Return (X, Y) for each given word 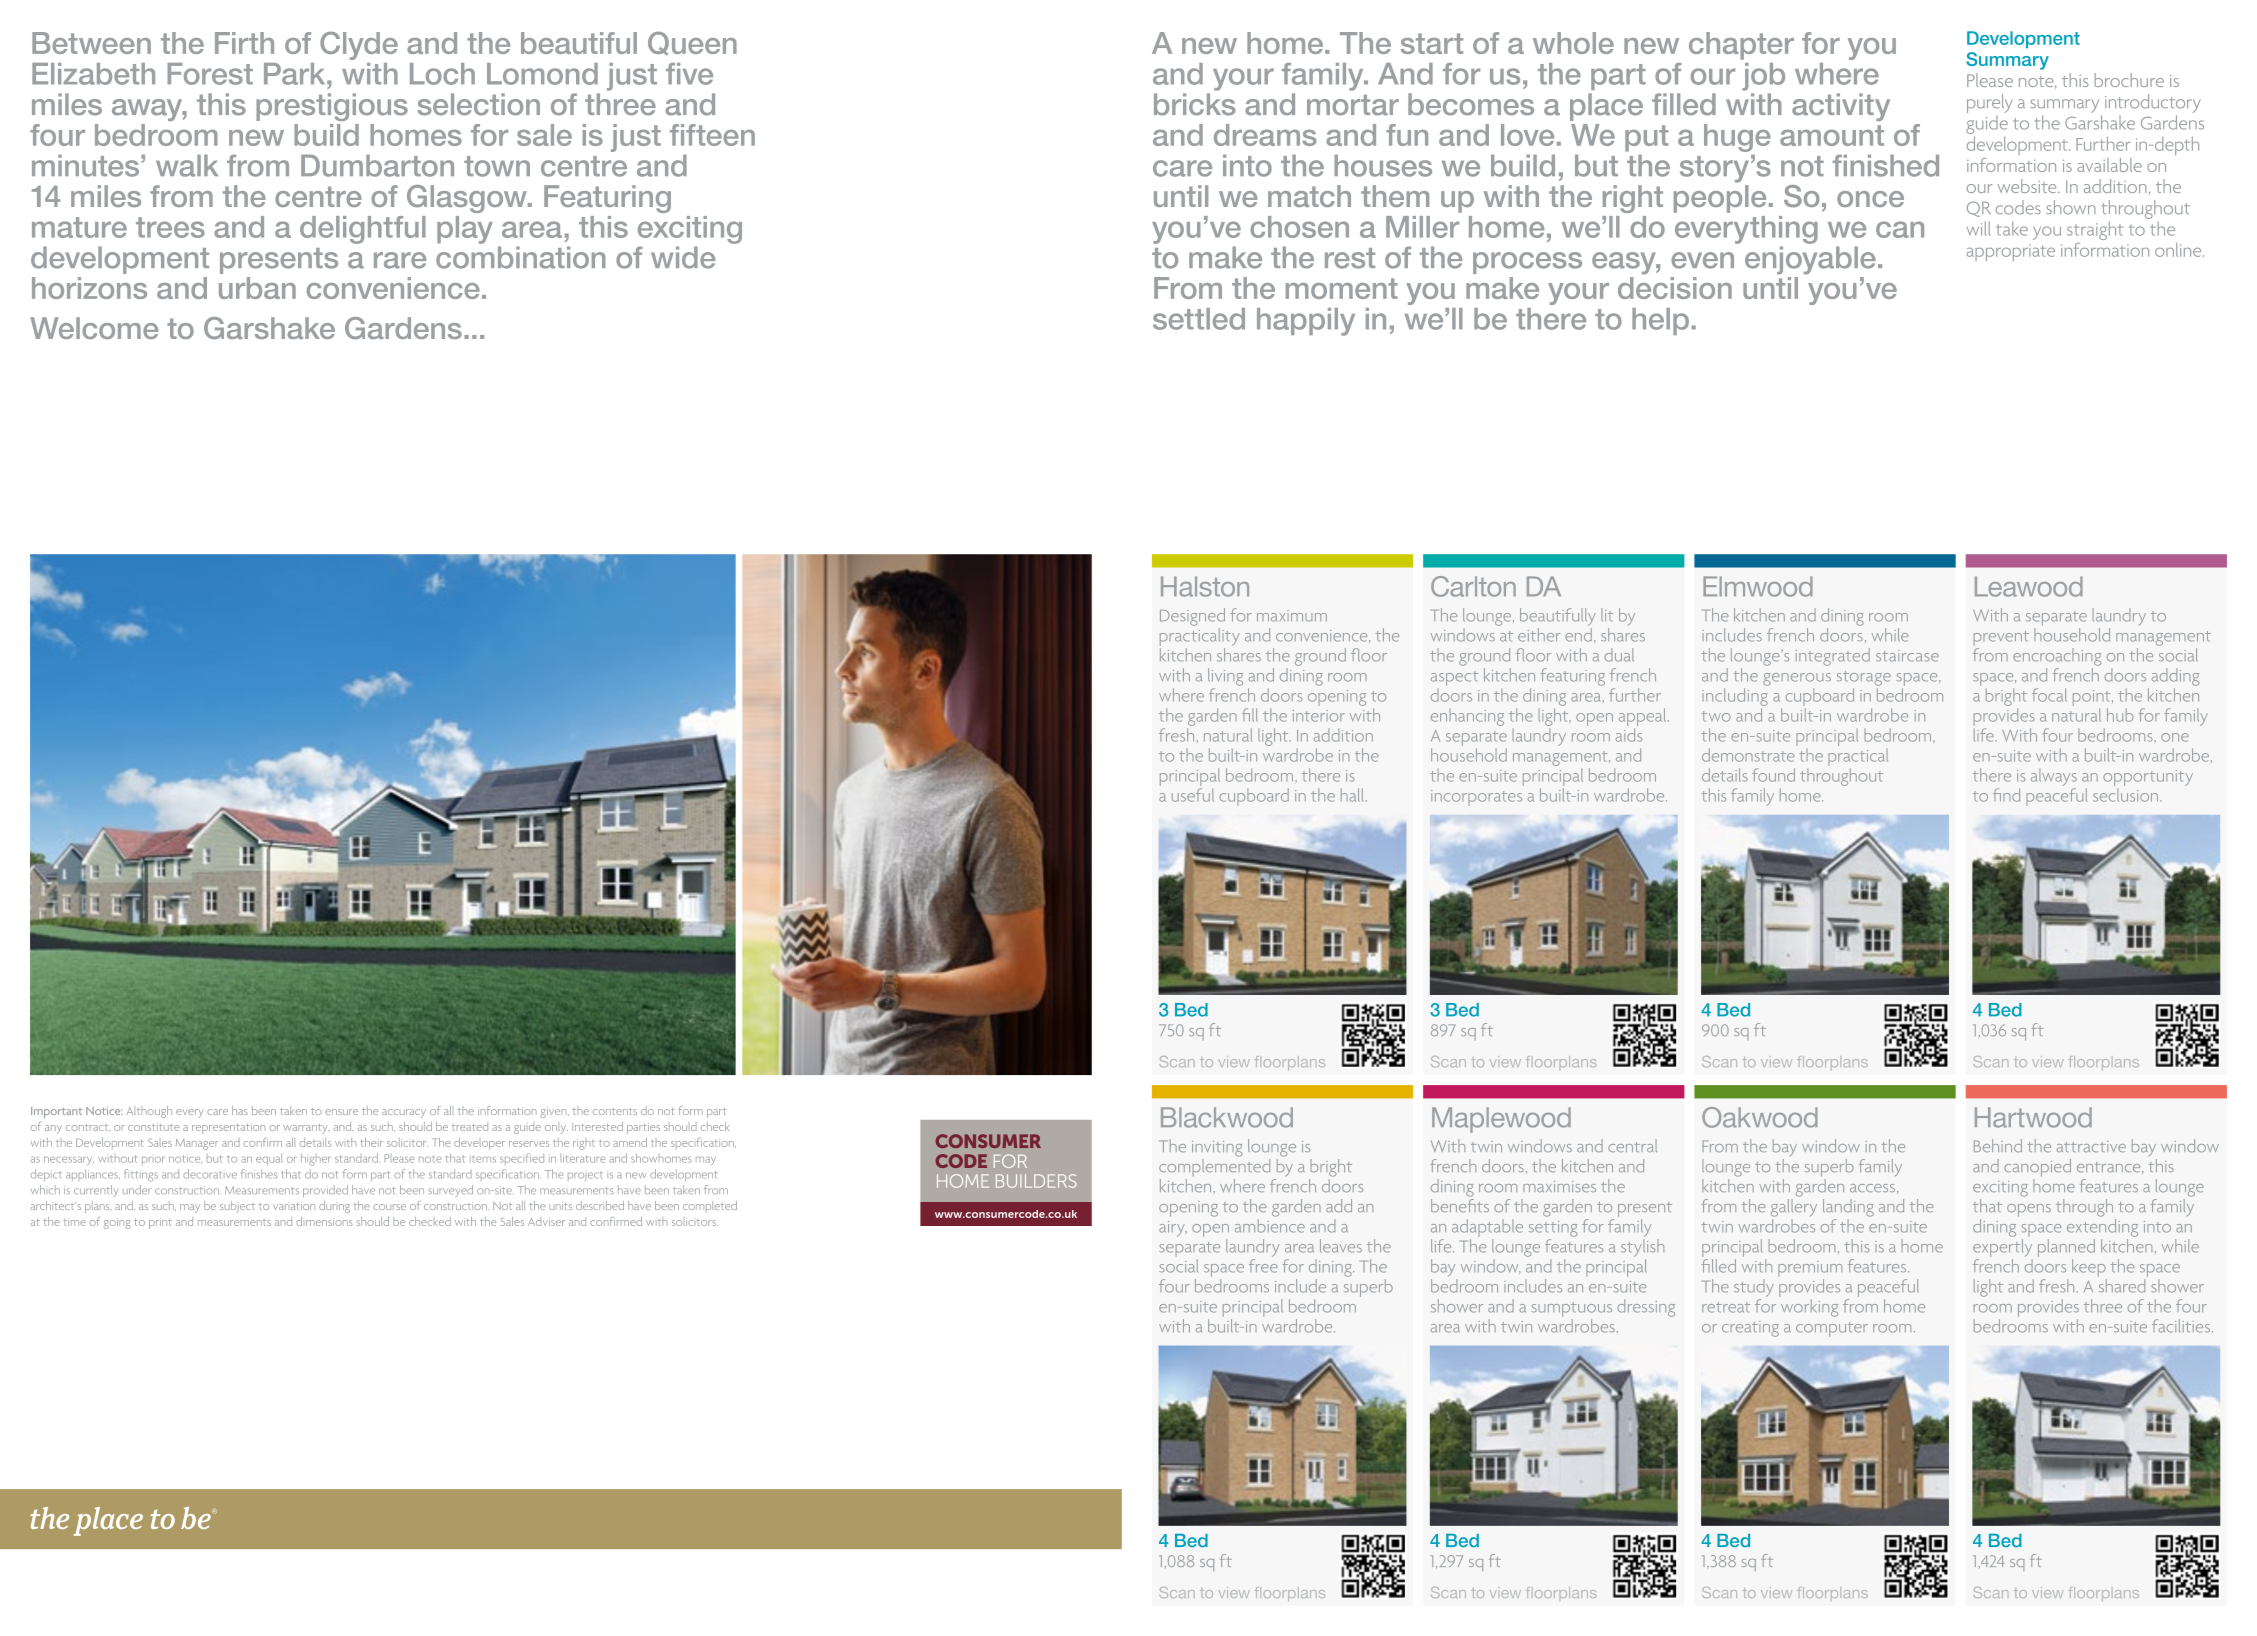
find (2006, 795)
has (240, 1110)
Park (296, 74)
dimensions (324, 1221)
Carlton (1473, 586)
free (1263, 1266)
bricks (1195, 104)
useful (1193, 795)
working (1809, 1308)
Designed (1192, 617)
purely (1990, 103)
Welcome (94, 328)
